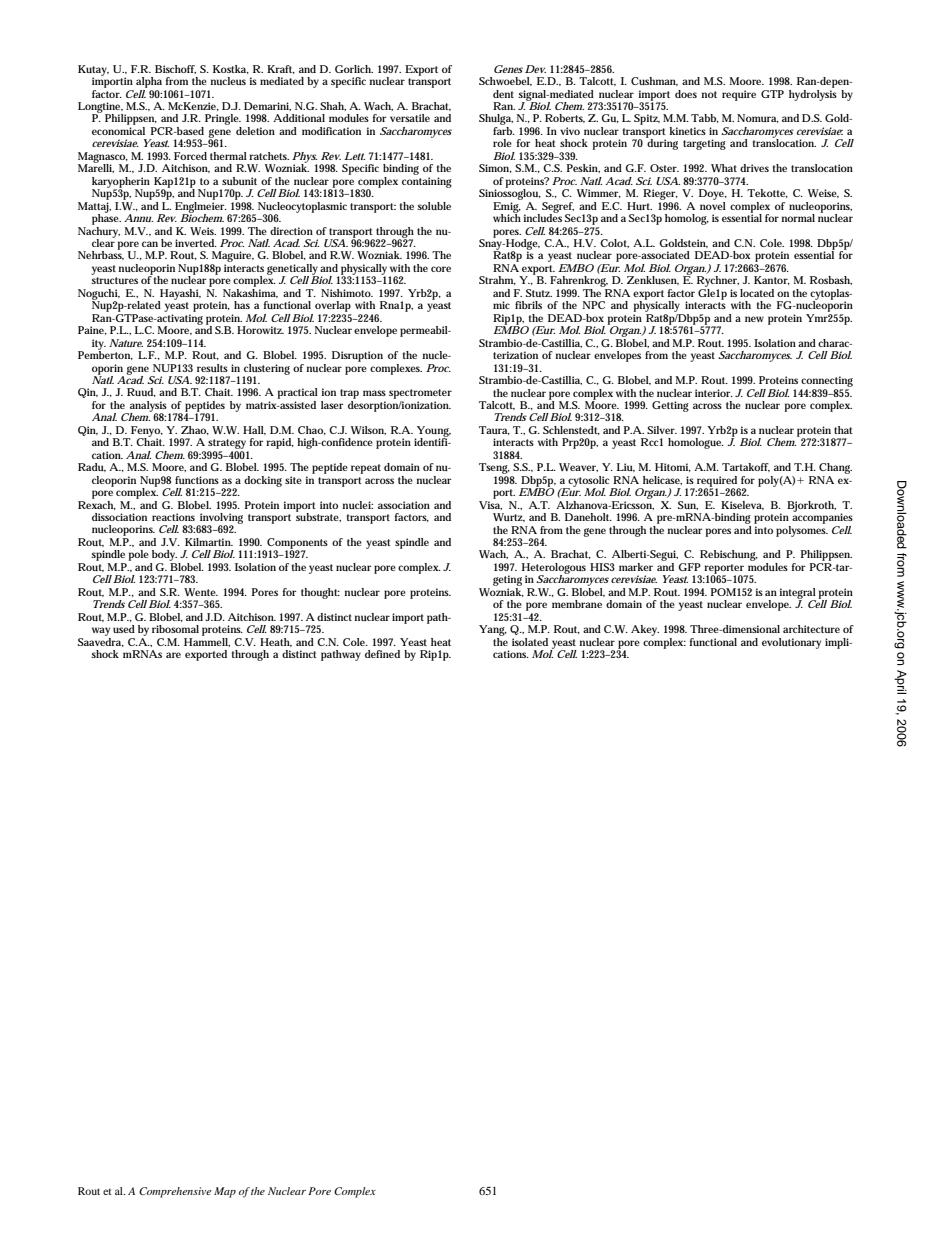 This image has height=1233, width=952. Describe the element at coordinates (791, 643) in the image. I see `evolutionary` at that location.
